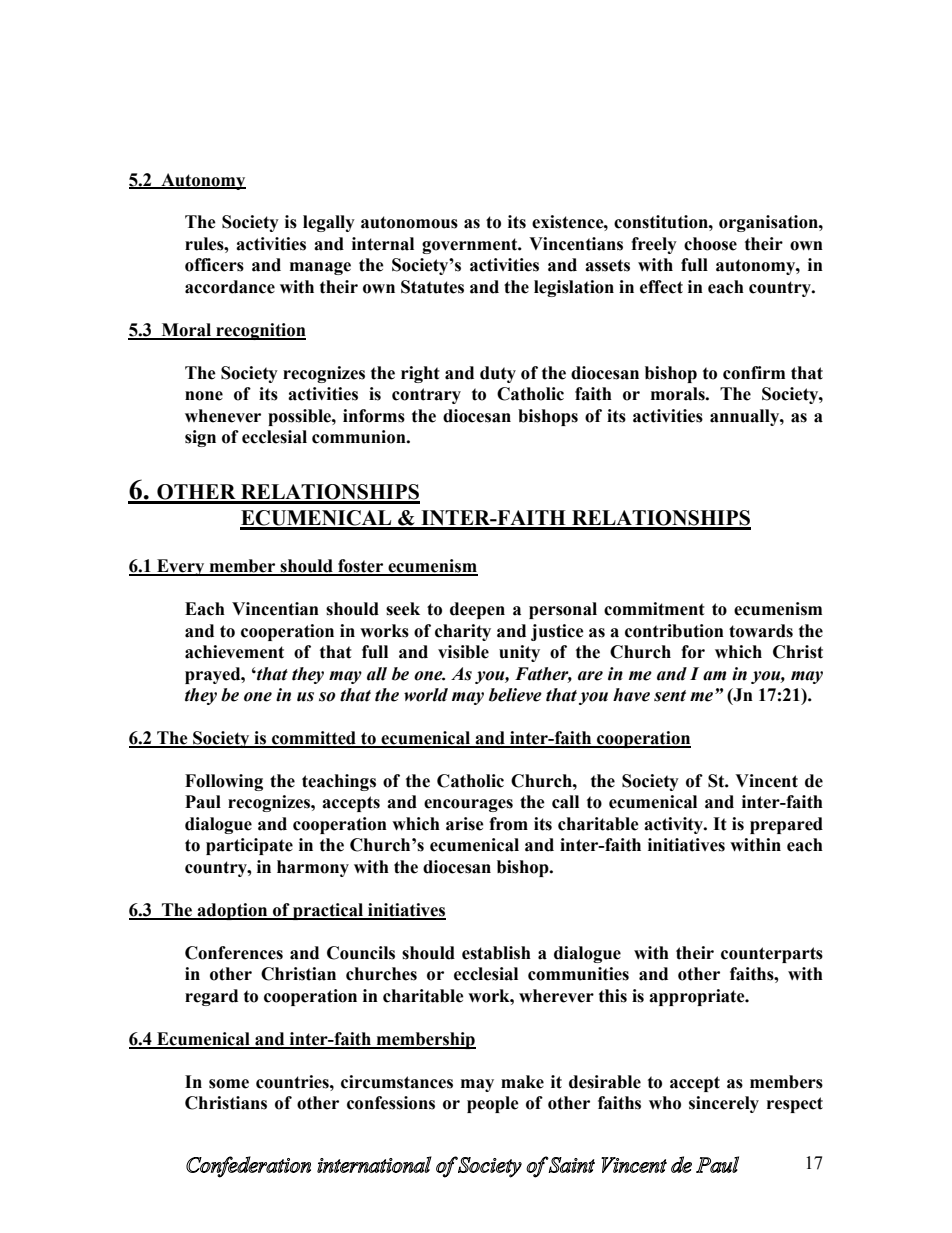 The width and height of the screenshot is (952, 1233). Describe the element at coordinates (463, 652) in the screenshot. I see `visible` at that location.
